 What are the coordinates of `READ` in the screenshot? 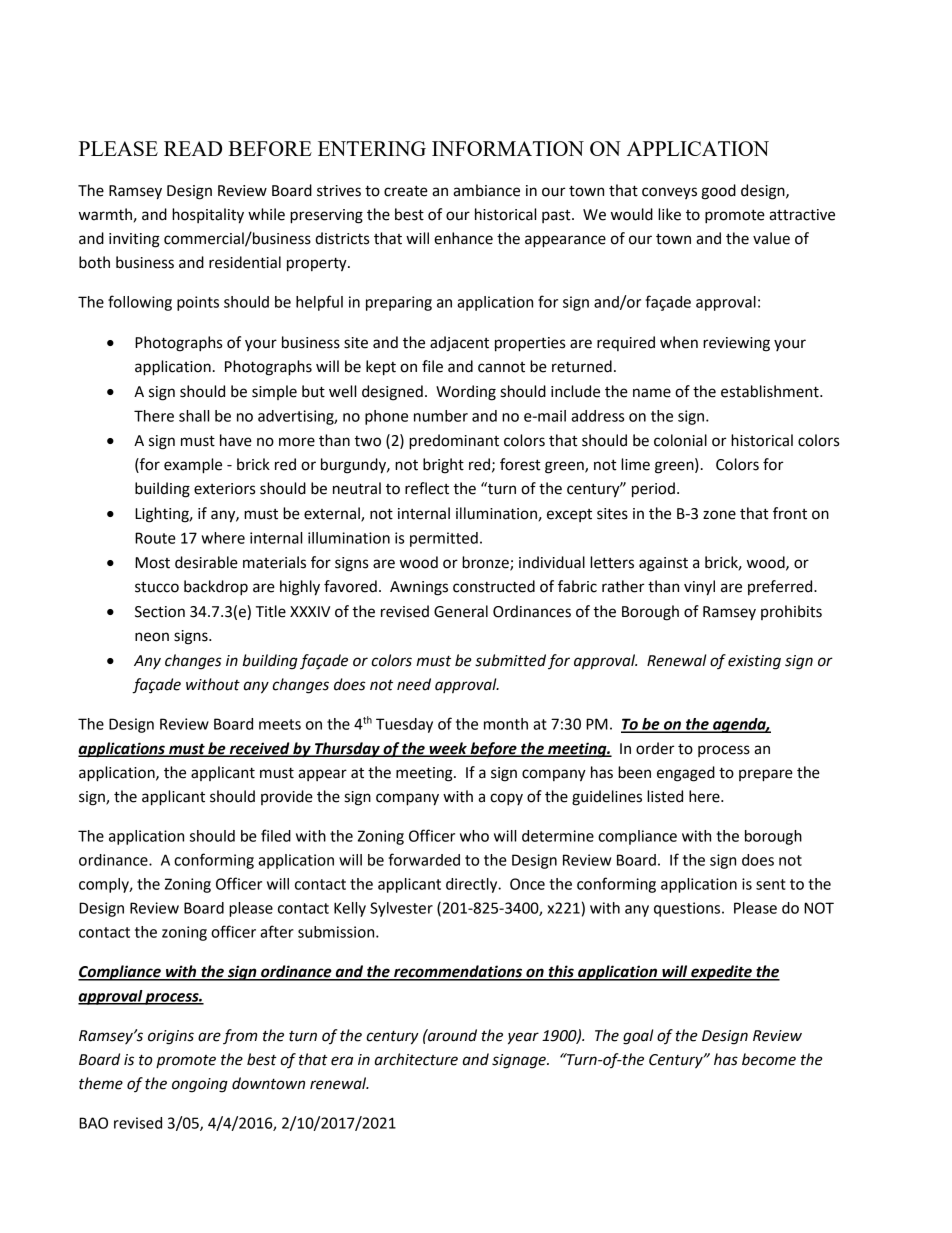 It's located at (193, 148).
